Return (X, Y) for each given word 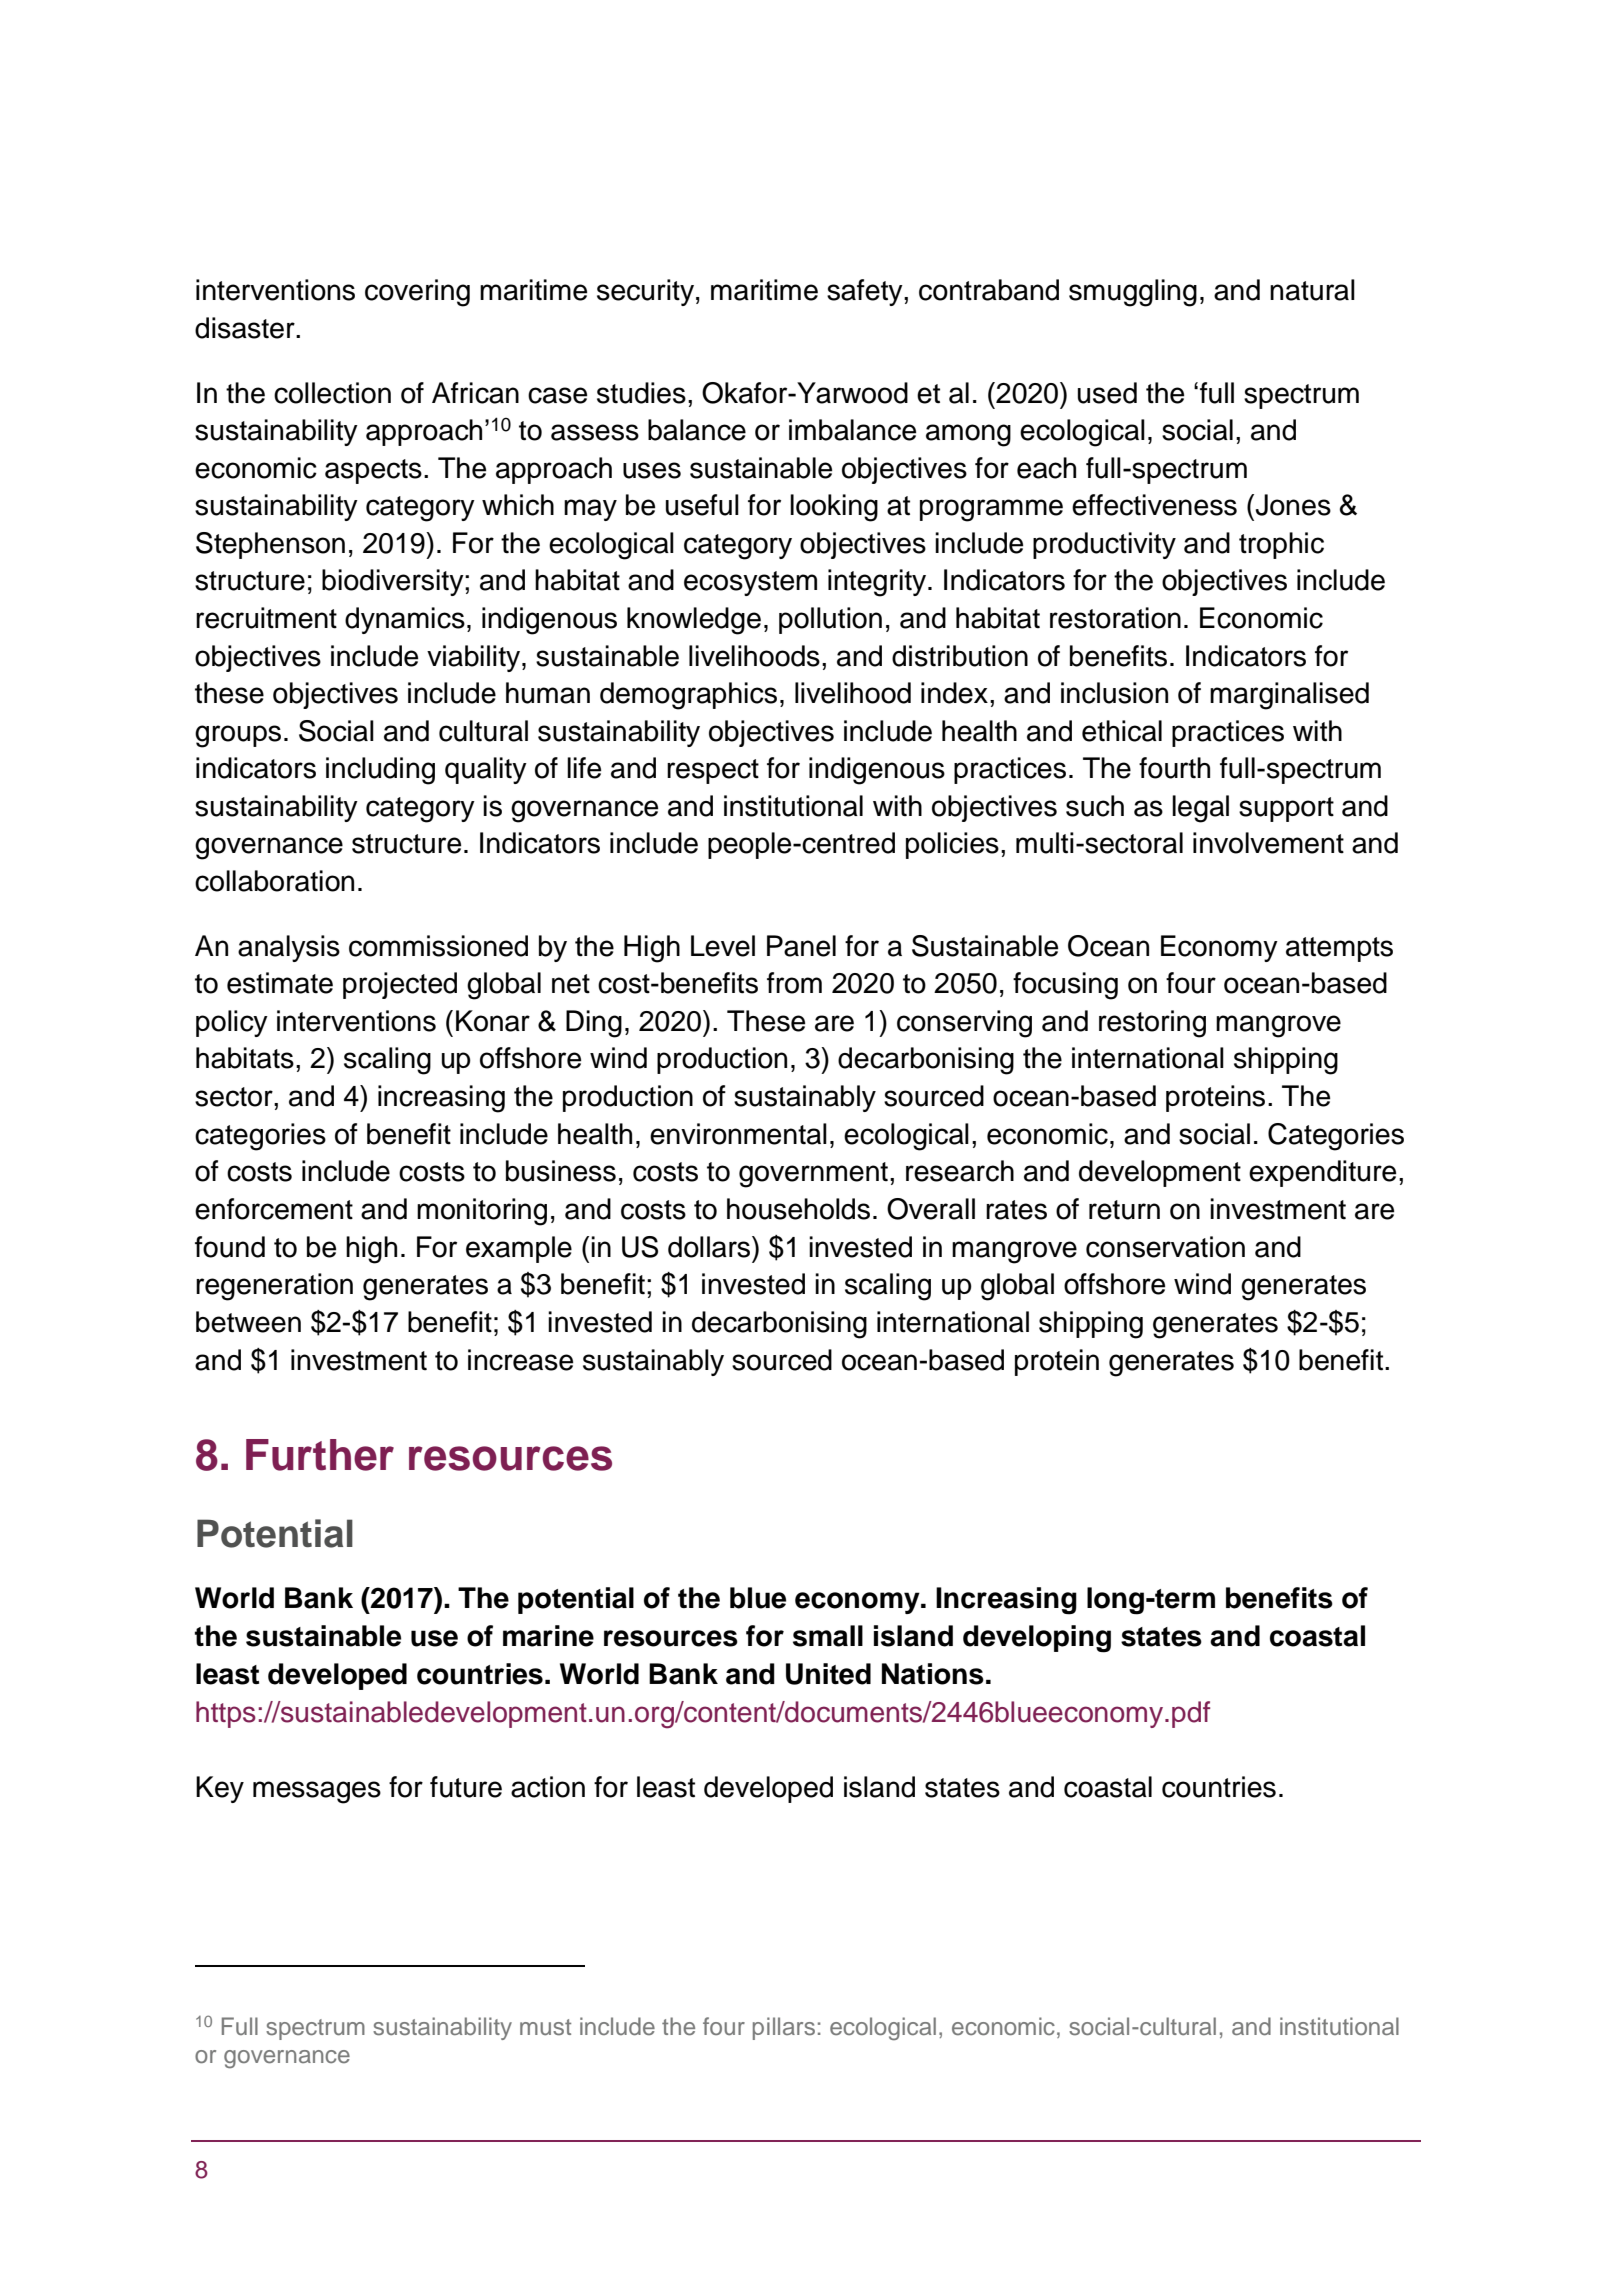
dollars (710, 1247)
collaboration (274, 881)
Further (320, 1455)
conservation (1165, 1247)
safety (866, 292)
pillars (784, 2028)
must (545, 2027)
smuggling (1133, 293)
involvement (1268, 843)
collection (332, 393)
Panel (801, 946)
